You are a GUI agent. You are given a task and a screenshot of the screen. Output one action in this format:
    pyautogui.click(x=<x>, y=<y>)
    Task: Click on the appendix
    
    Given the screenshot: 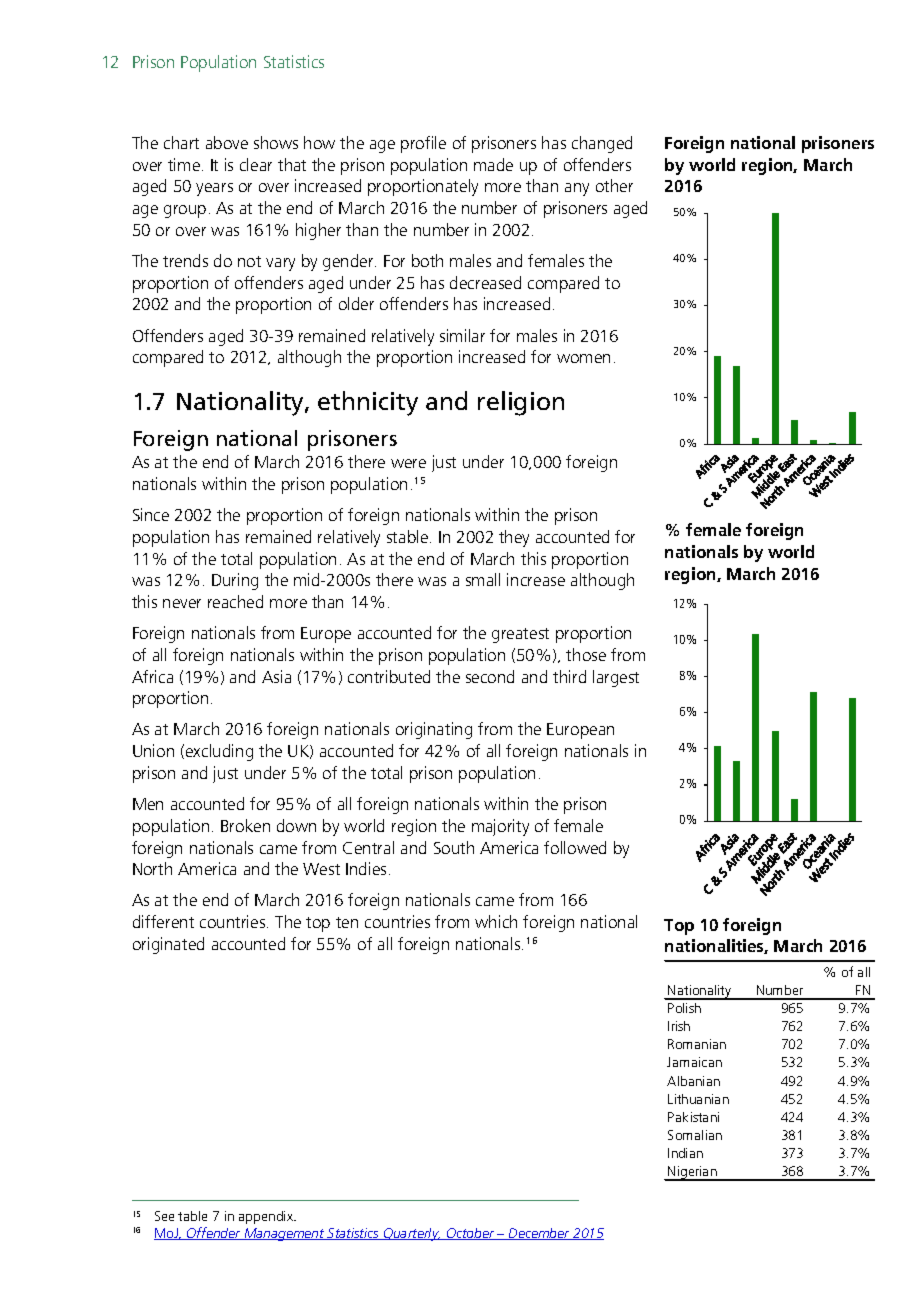 What is the action you would take?
    pyautogui.click(x=267, y=1217)
